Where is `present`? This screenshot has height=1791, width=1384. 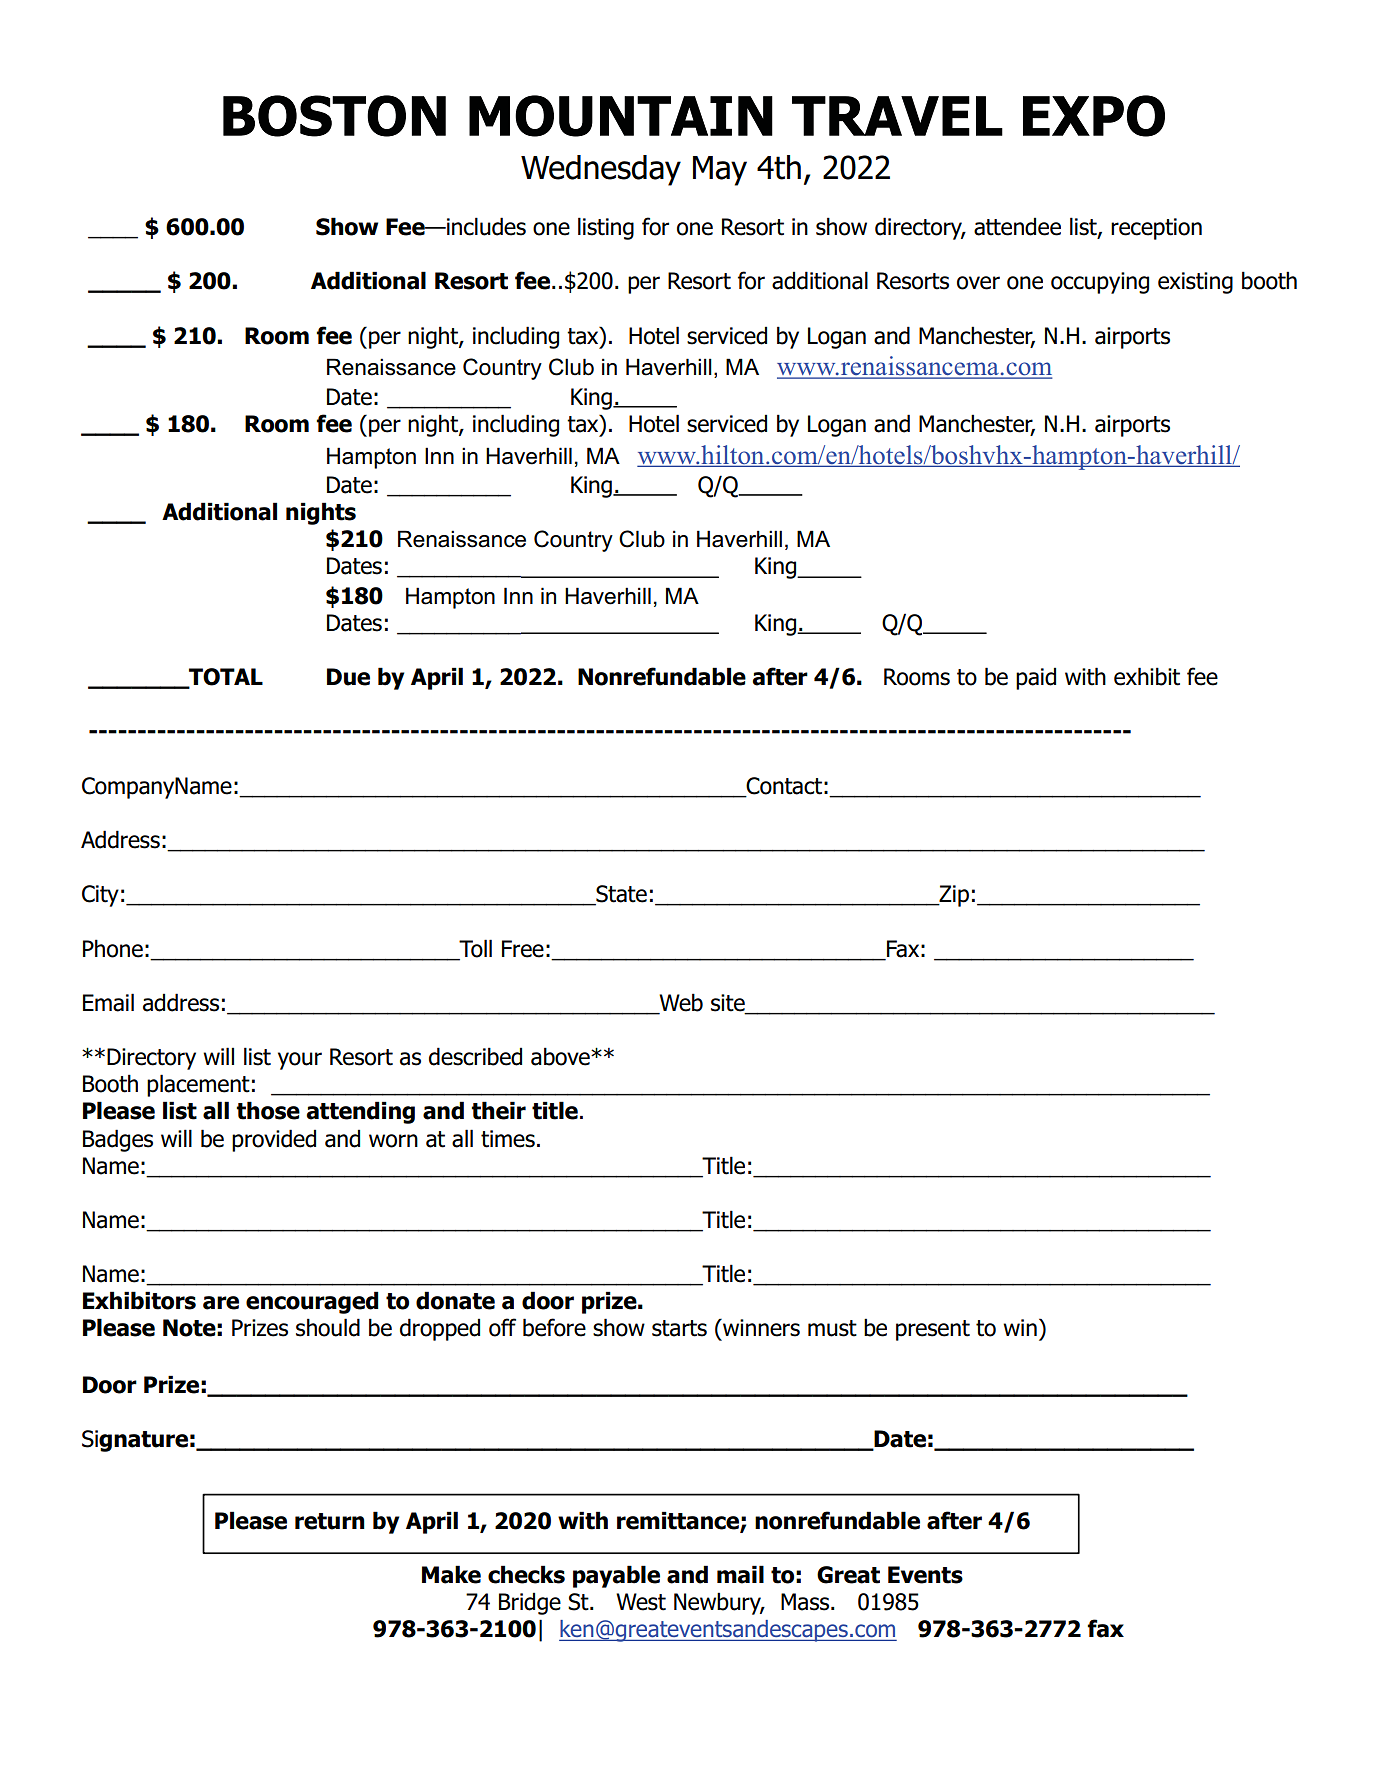
present is located at coordinates (933, 1330).
